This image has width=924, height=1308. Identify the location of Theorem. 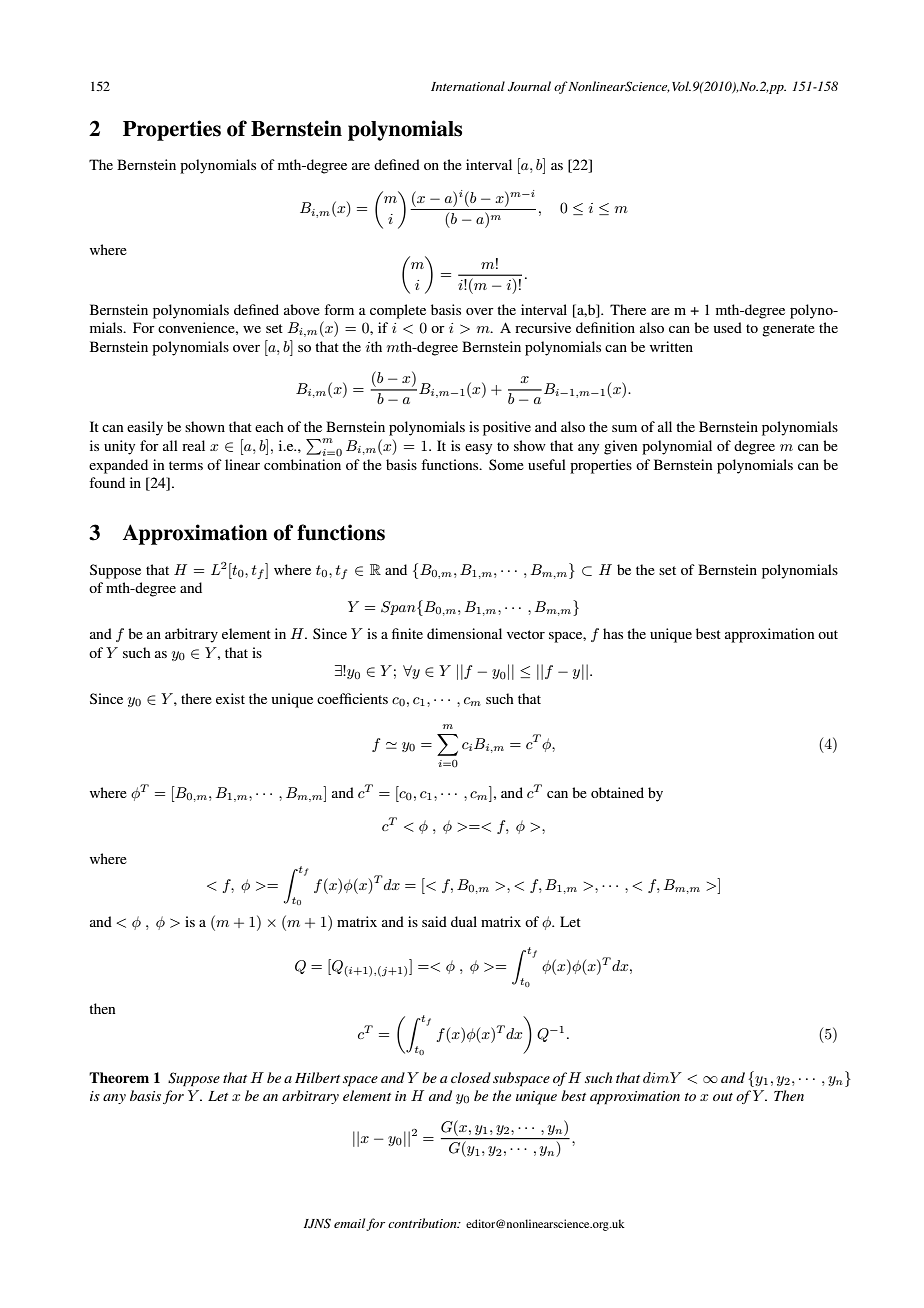
(119, 1077).
